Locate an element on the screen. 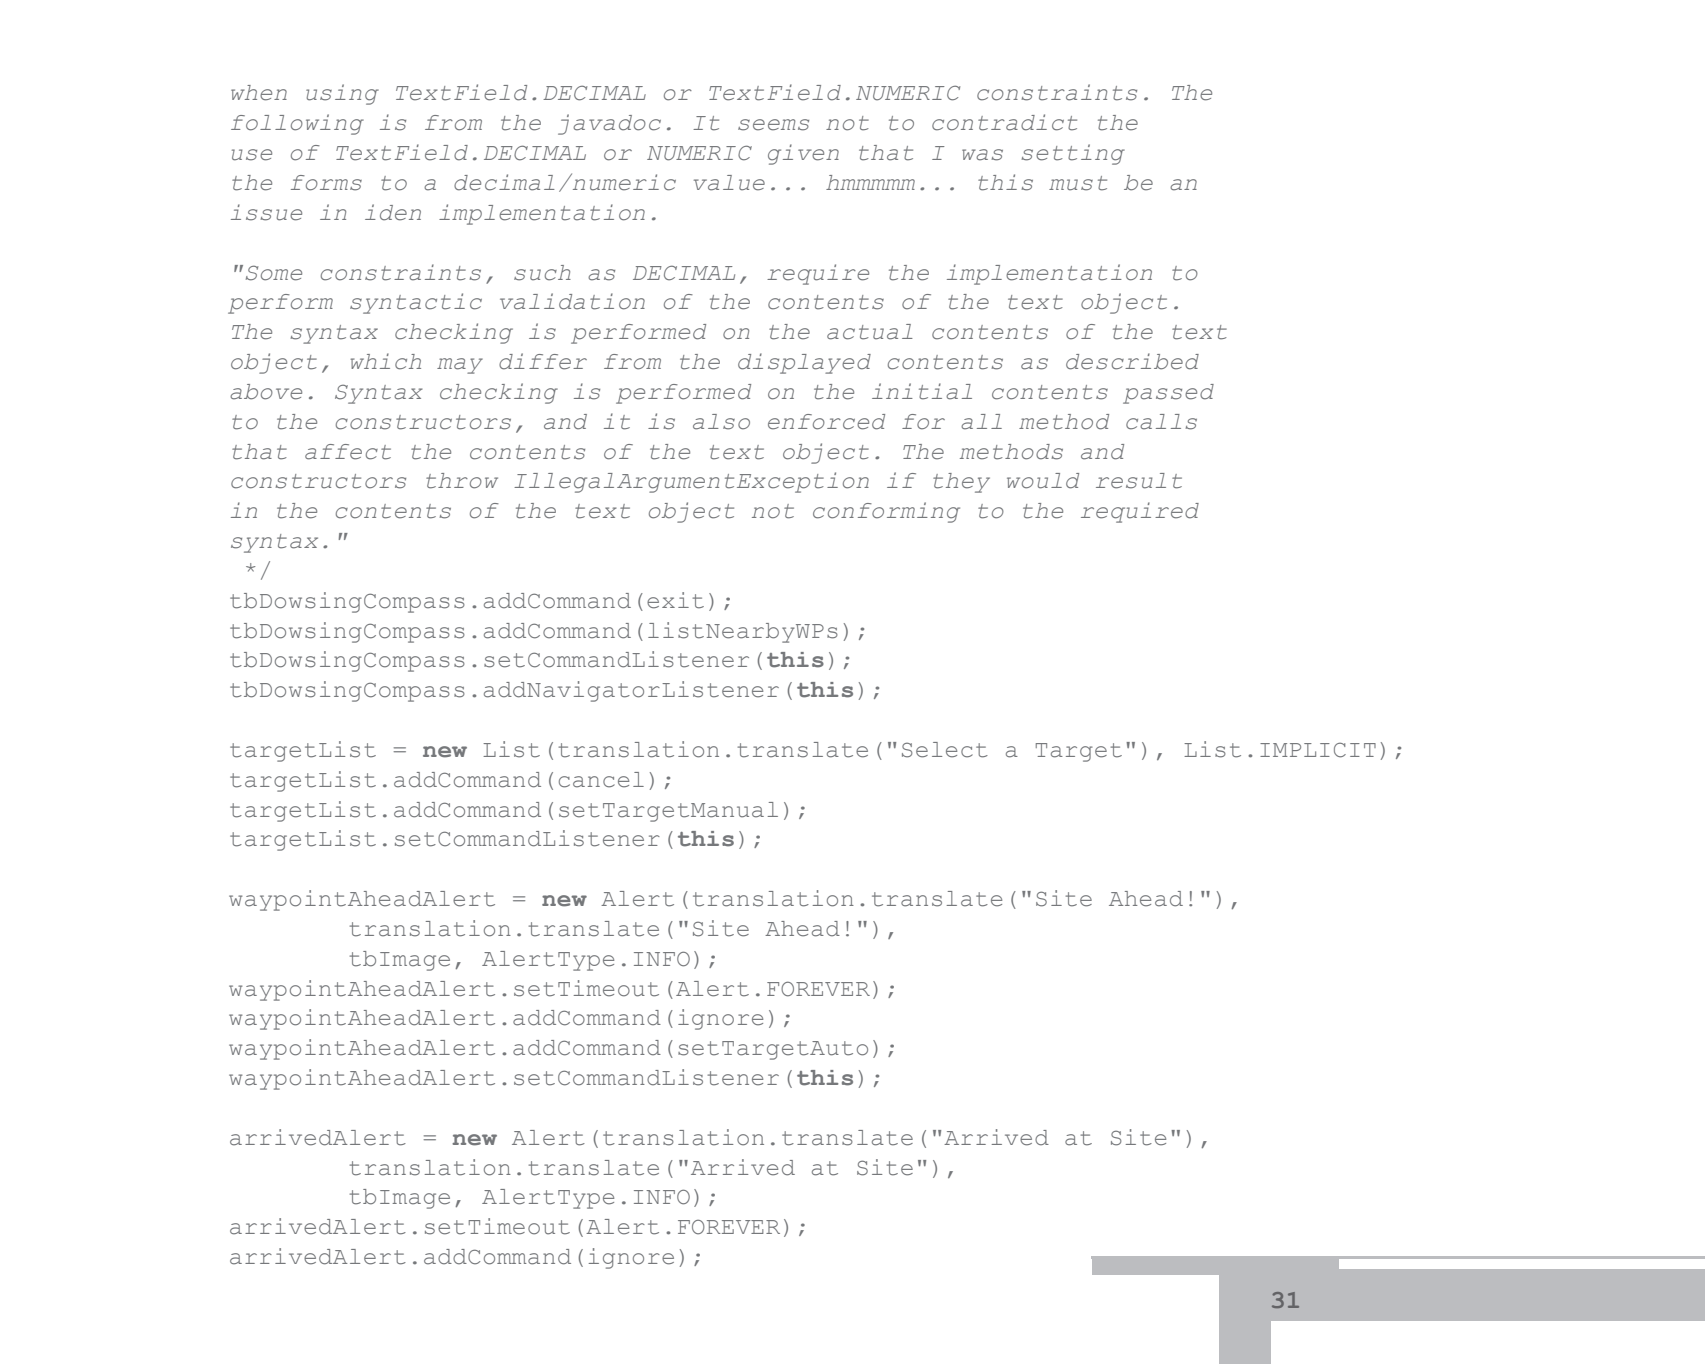 The height and width of the screenshot is (1364, 1705). seems is located at coordinates (773, 125).
